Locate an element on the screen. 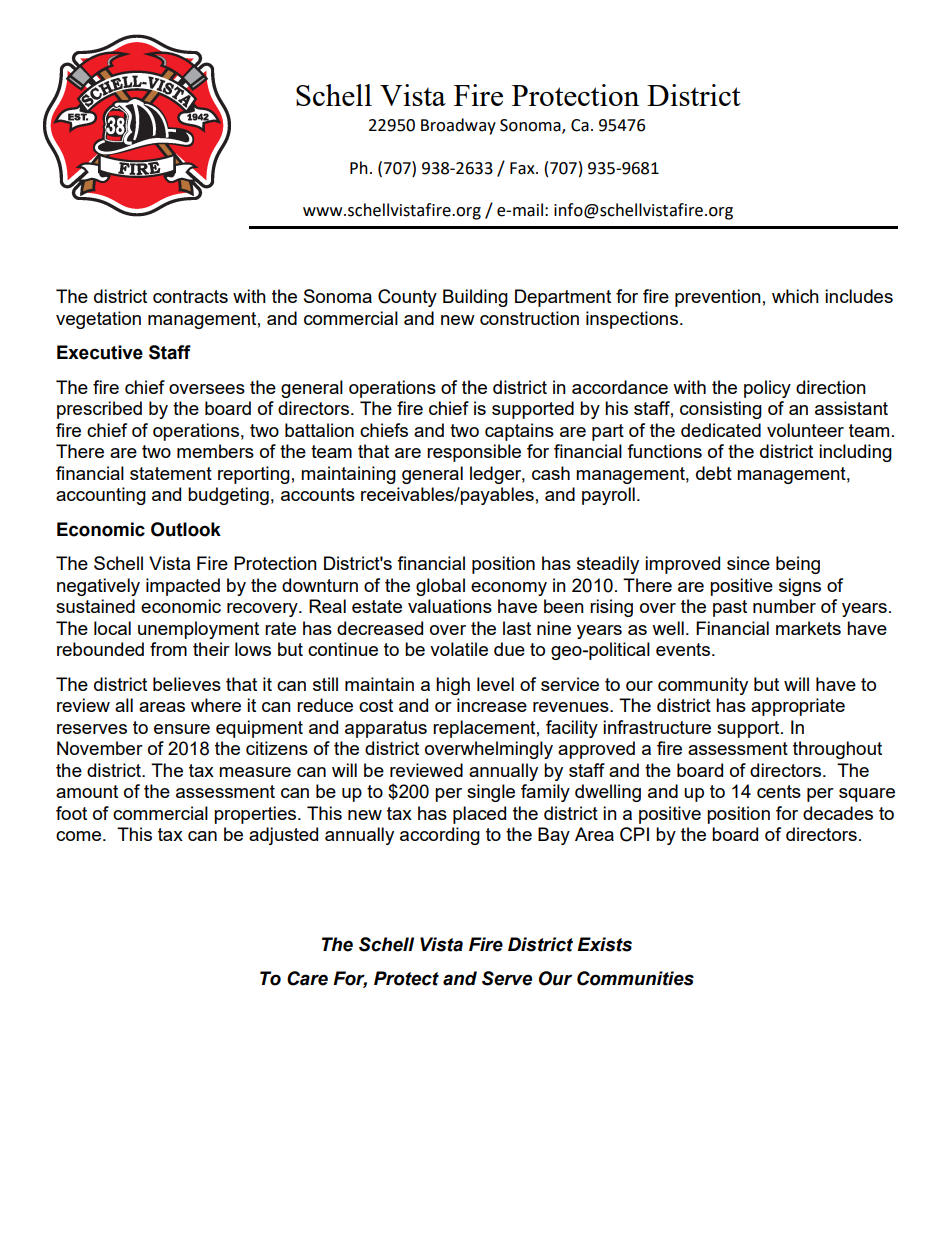 This screenshot has height=1233, width=952. Care is located at coordinates (307, 978).
